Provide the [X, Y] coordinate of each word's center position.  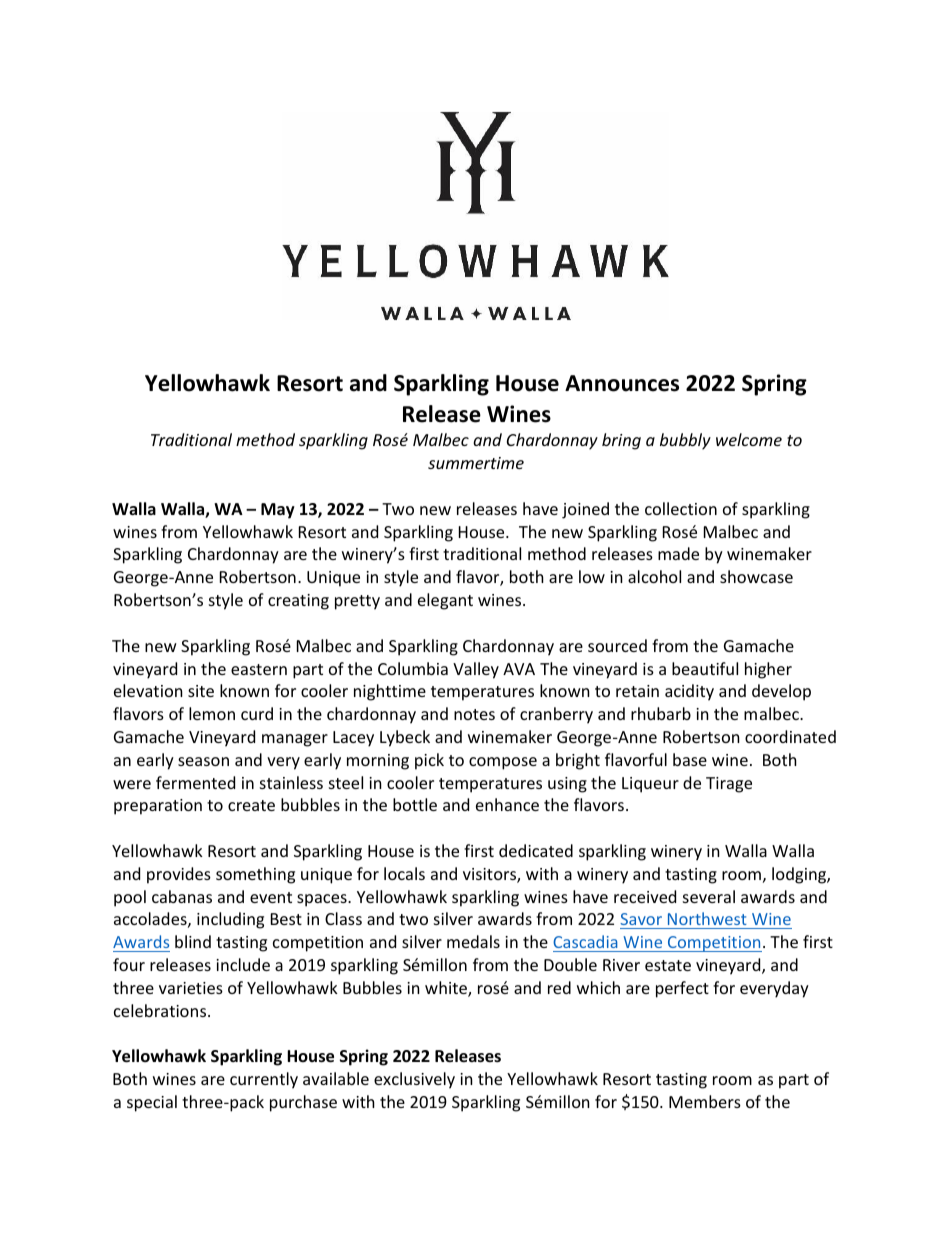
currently [264, 1080]
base [690, 759]
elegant [445, 601]
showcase [756, 576]
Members [705, 1101]
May [278, 511]
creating [298, 602]
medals [473, 941]
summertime [476, 463]
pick [429, 761]
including [230, 920]
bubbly [685, 441]
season [203, 761]
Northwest [707, 918]
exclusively [414, 1080]
